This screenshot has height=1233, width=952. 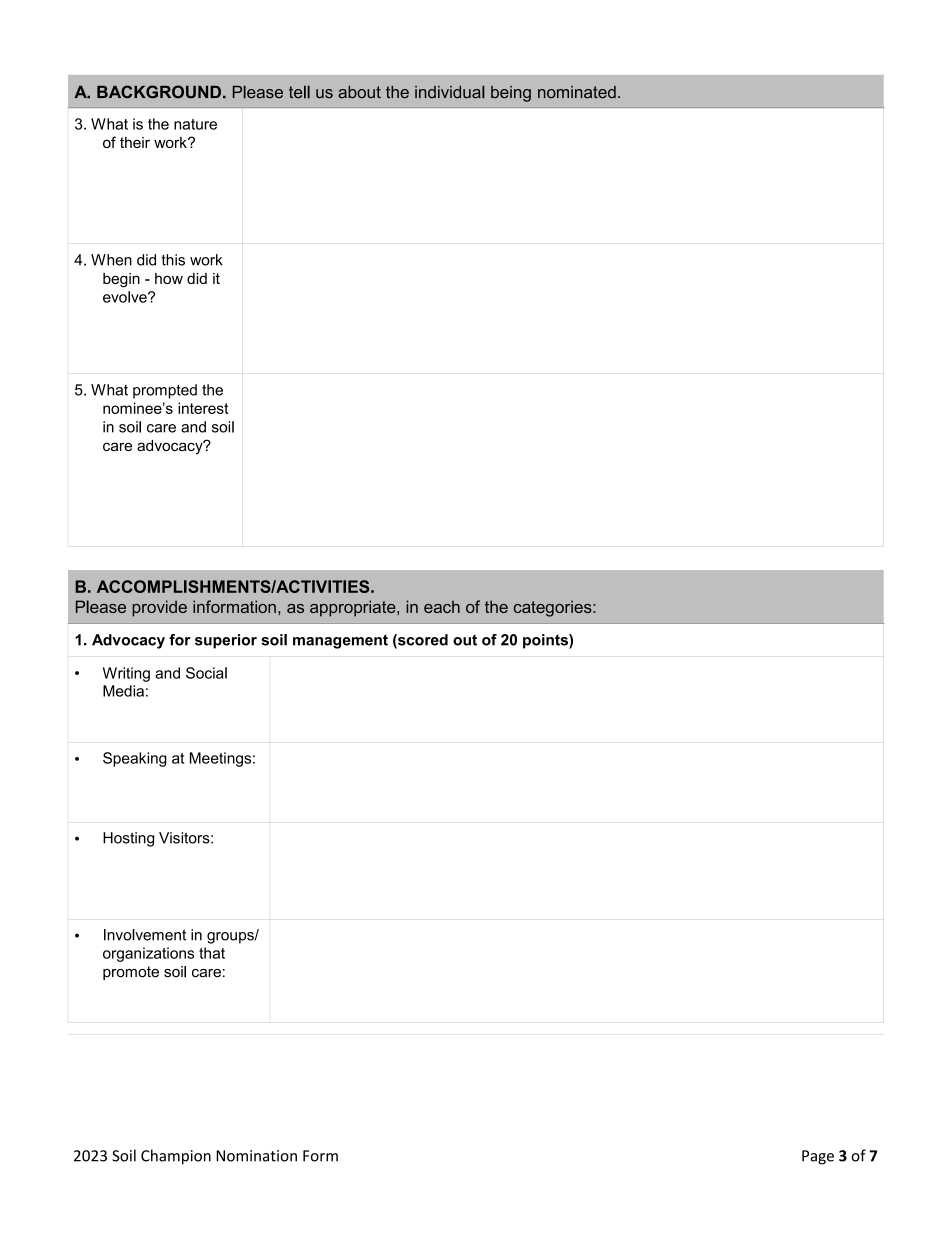 What do you see at coordinates (577, 92) in the screenshot?
I see `nominated` at bounding box center [577, 92].
